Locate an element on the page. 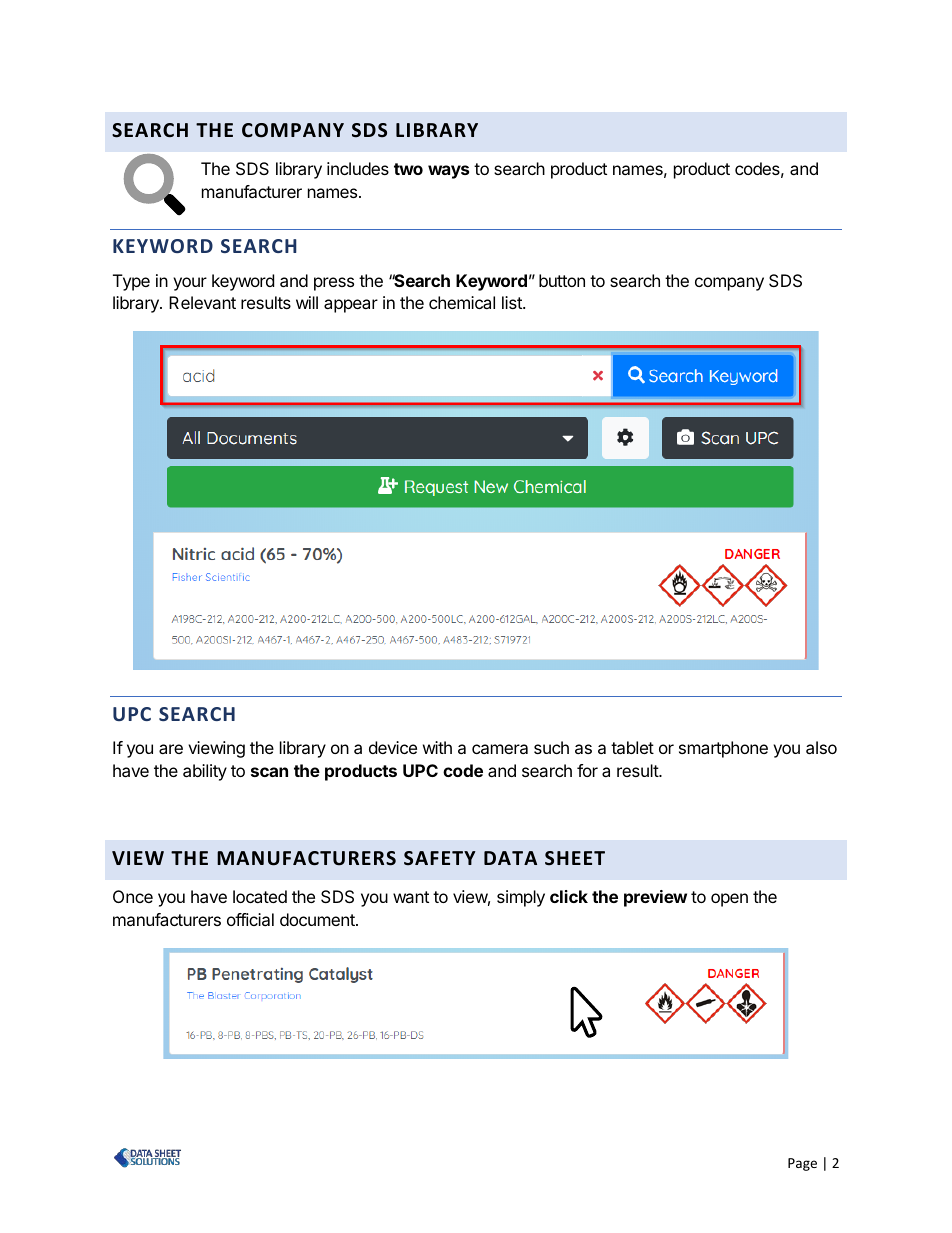 The width and height of the document is (952, 1233). appear is located at coordinates (351, 306).
